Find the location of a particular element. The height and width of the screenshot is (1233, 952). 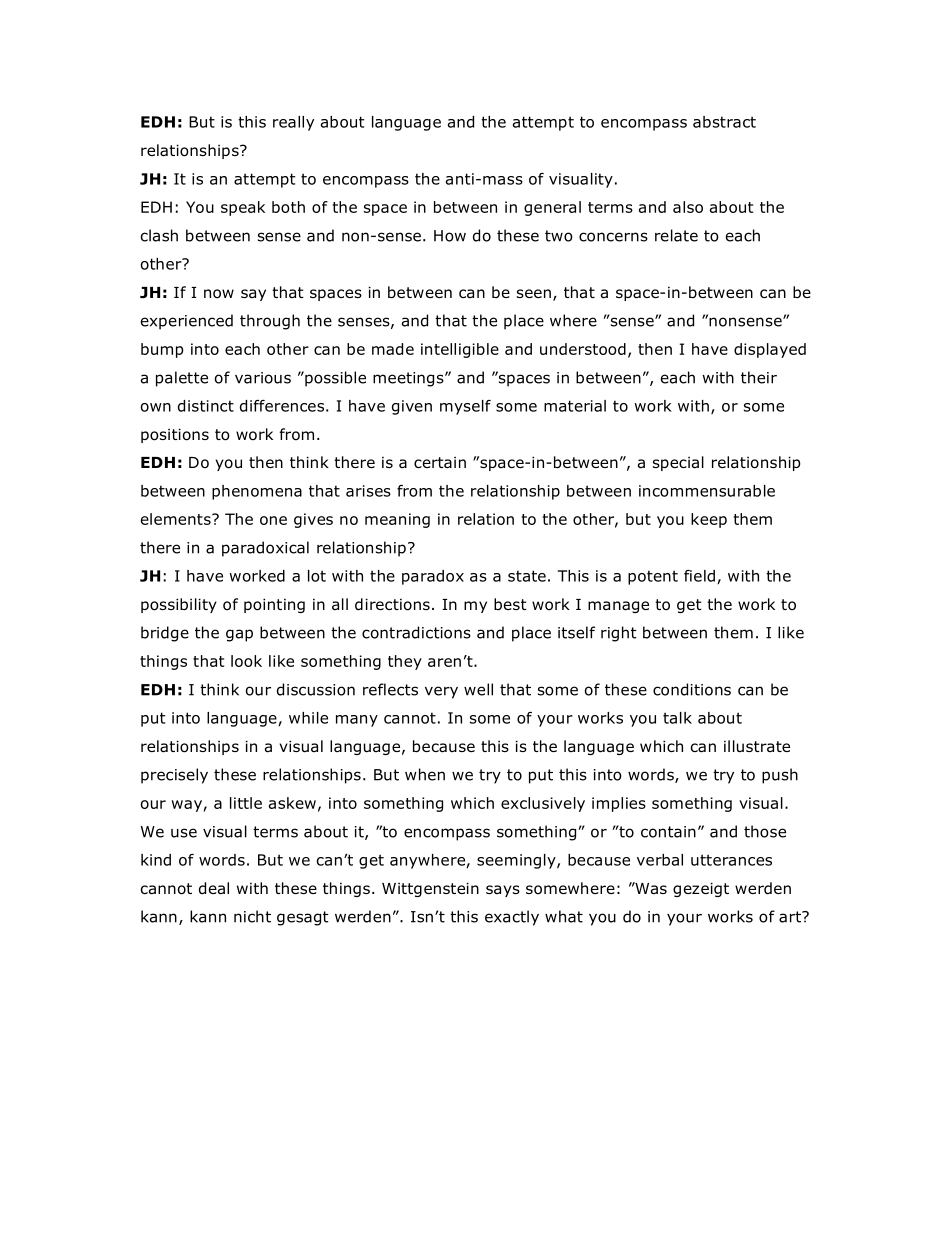

deal is located at coordinates (214, 888).
